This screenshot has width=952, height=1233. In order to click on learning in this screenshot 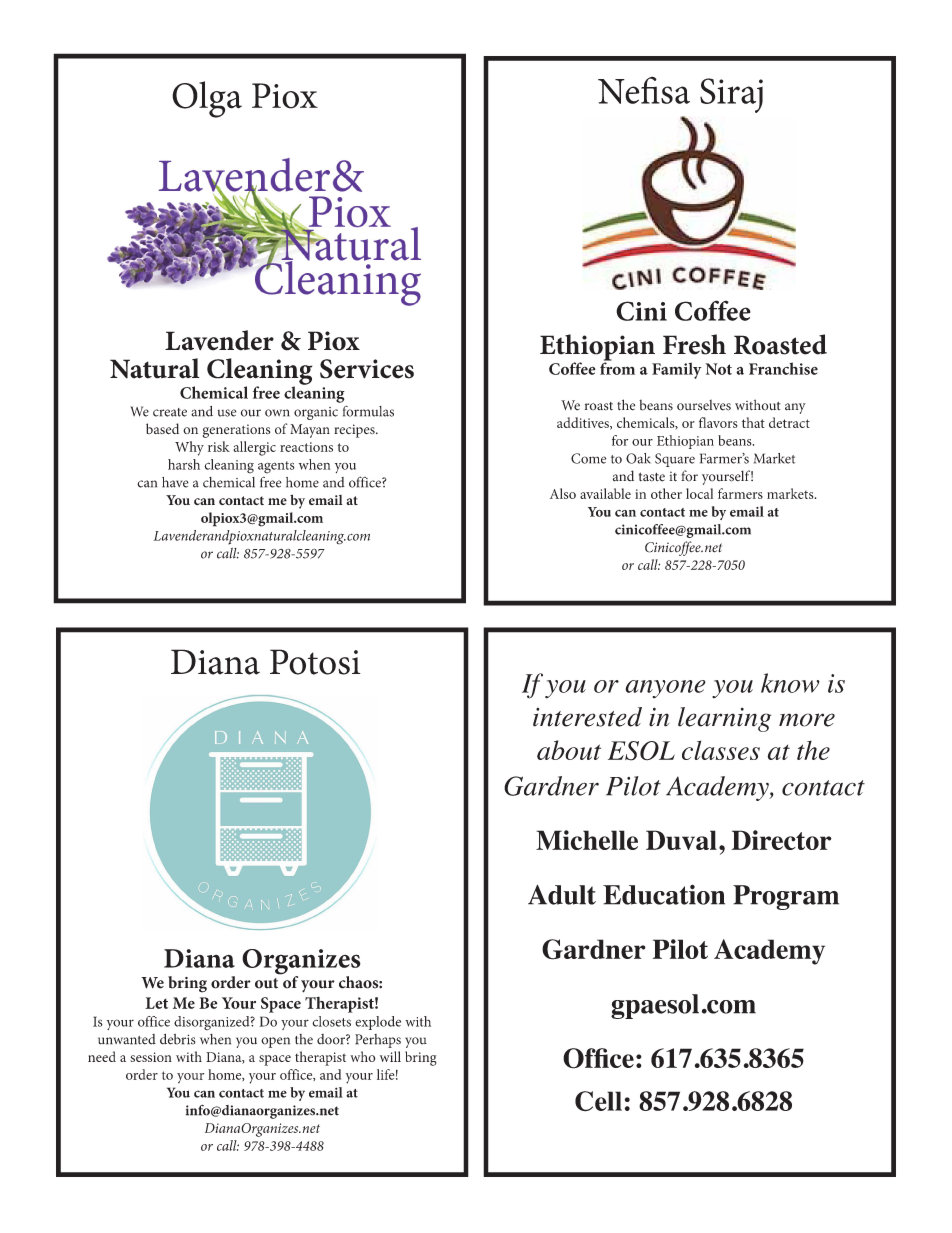, I will do `click(724, 719)`.
